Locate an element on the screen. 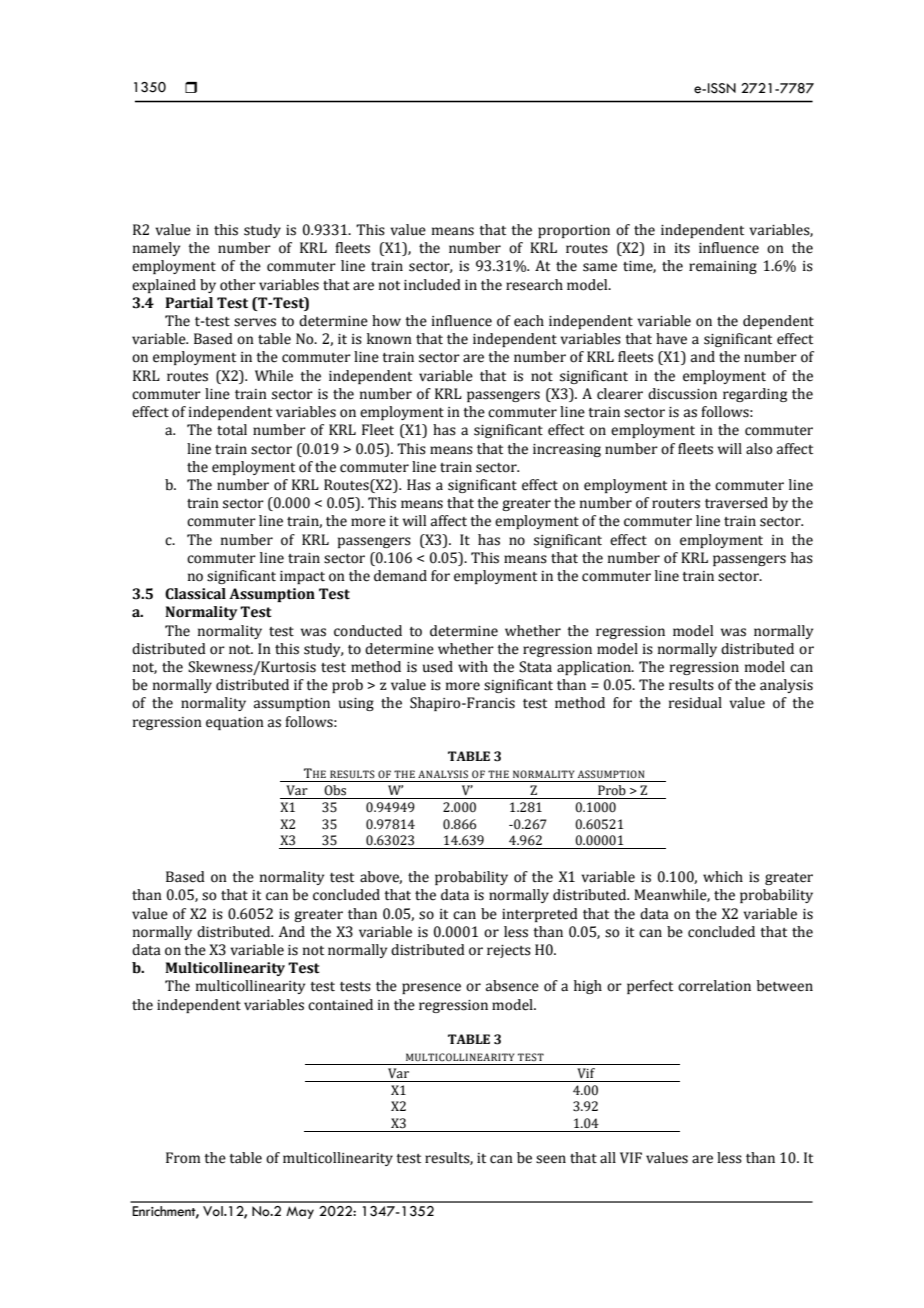  with is located at coordinates (473, 667).
